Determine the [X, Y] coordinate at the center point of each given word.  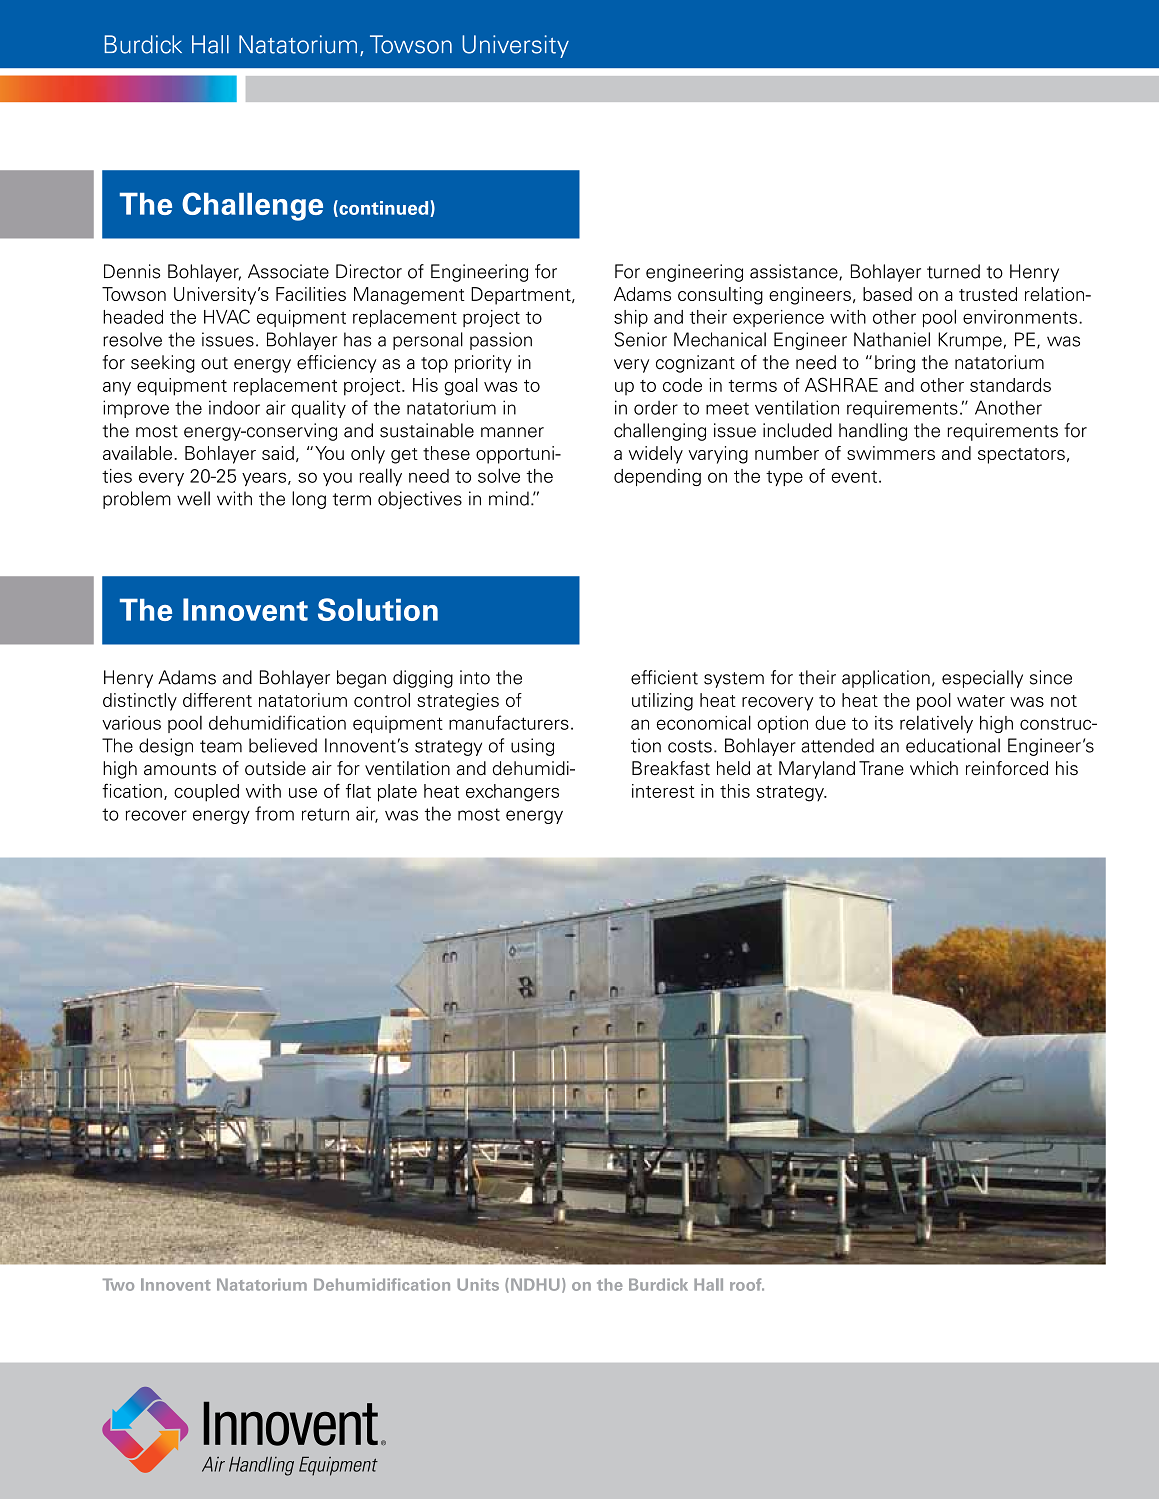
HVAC [227, 316]
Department [522, 296]
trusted [988, 294]
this [735, 791]
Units [478, 1284]
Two [118, 1284]
